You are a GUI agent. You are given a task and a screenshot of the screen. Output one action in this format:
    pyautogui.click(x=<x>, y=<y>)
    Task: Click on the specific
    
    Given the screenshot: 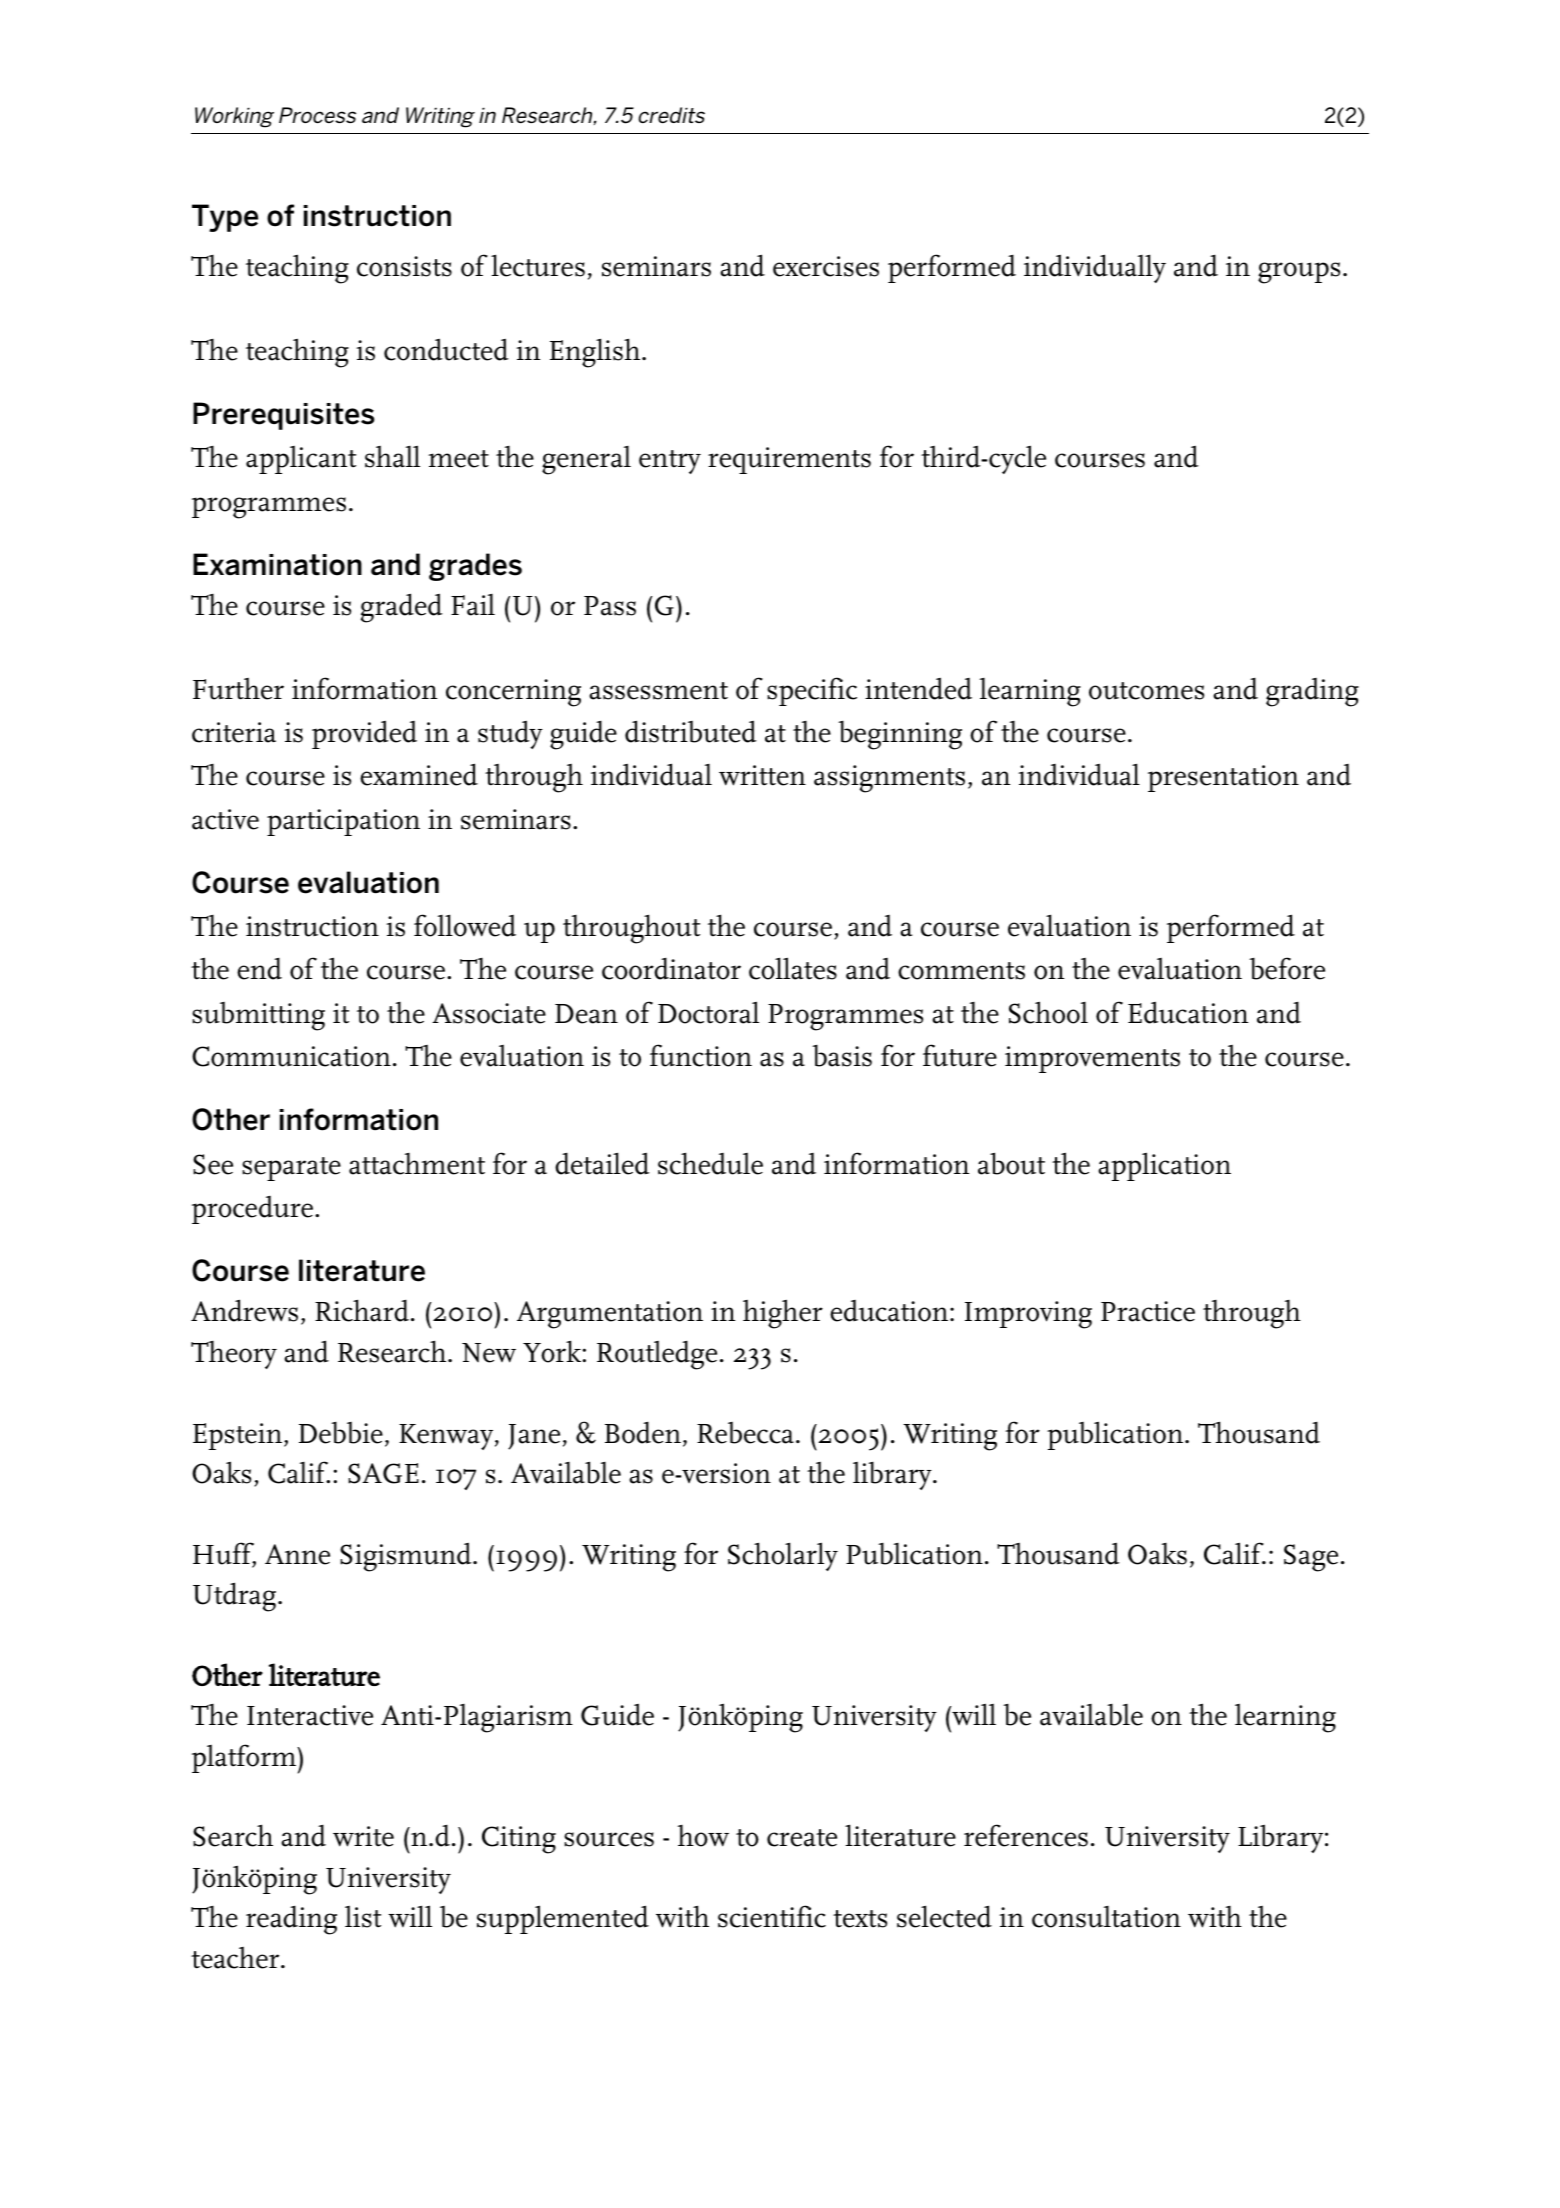 What is the action you would take?
    pyautogui.click(x=812, y=691)
